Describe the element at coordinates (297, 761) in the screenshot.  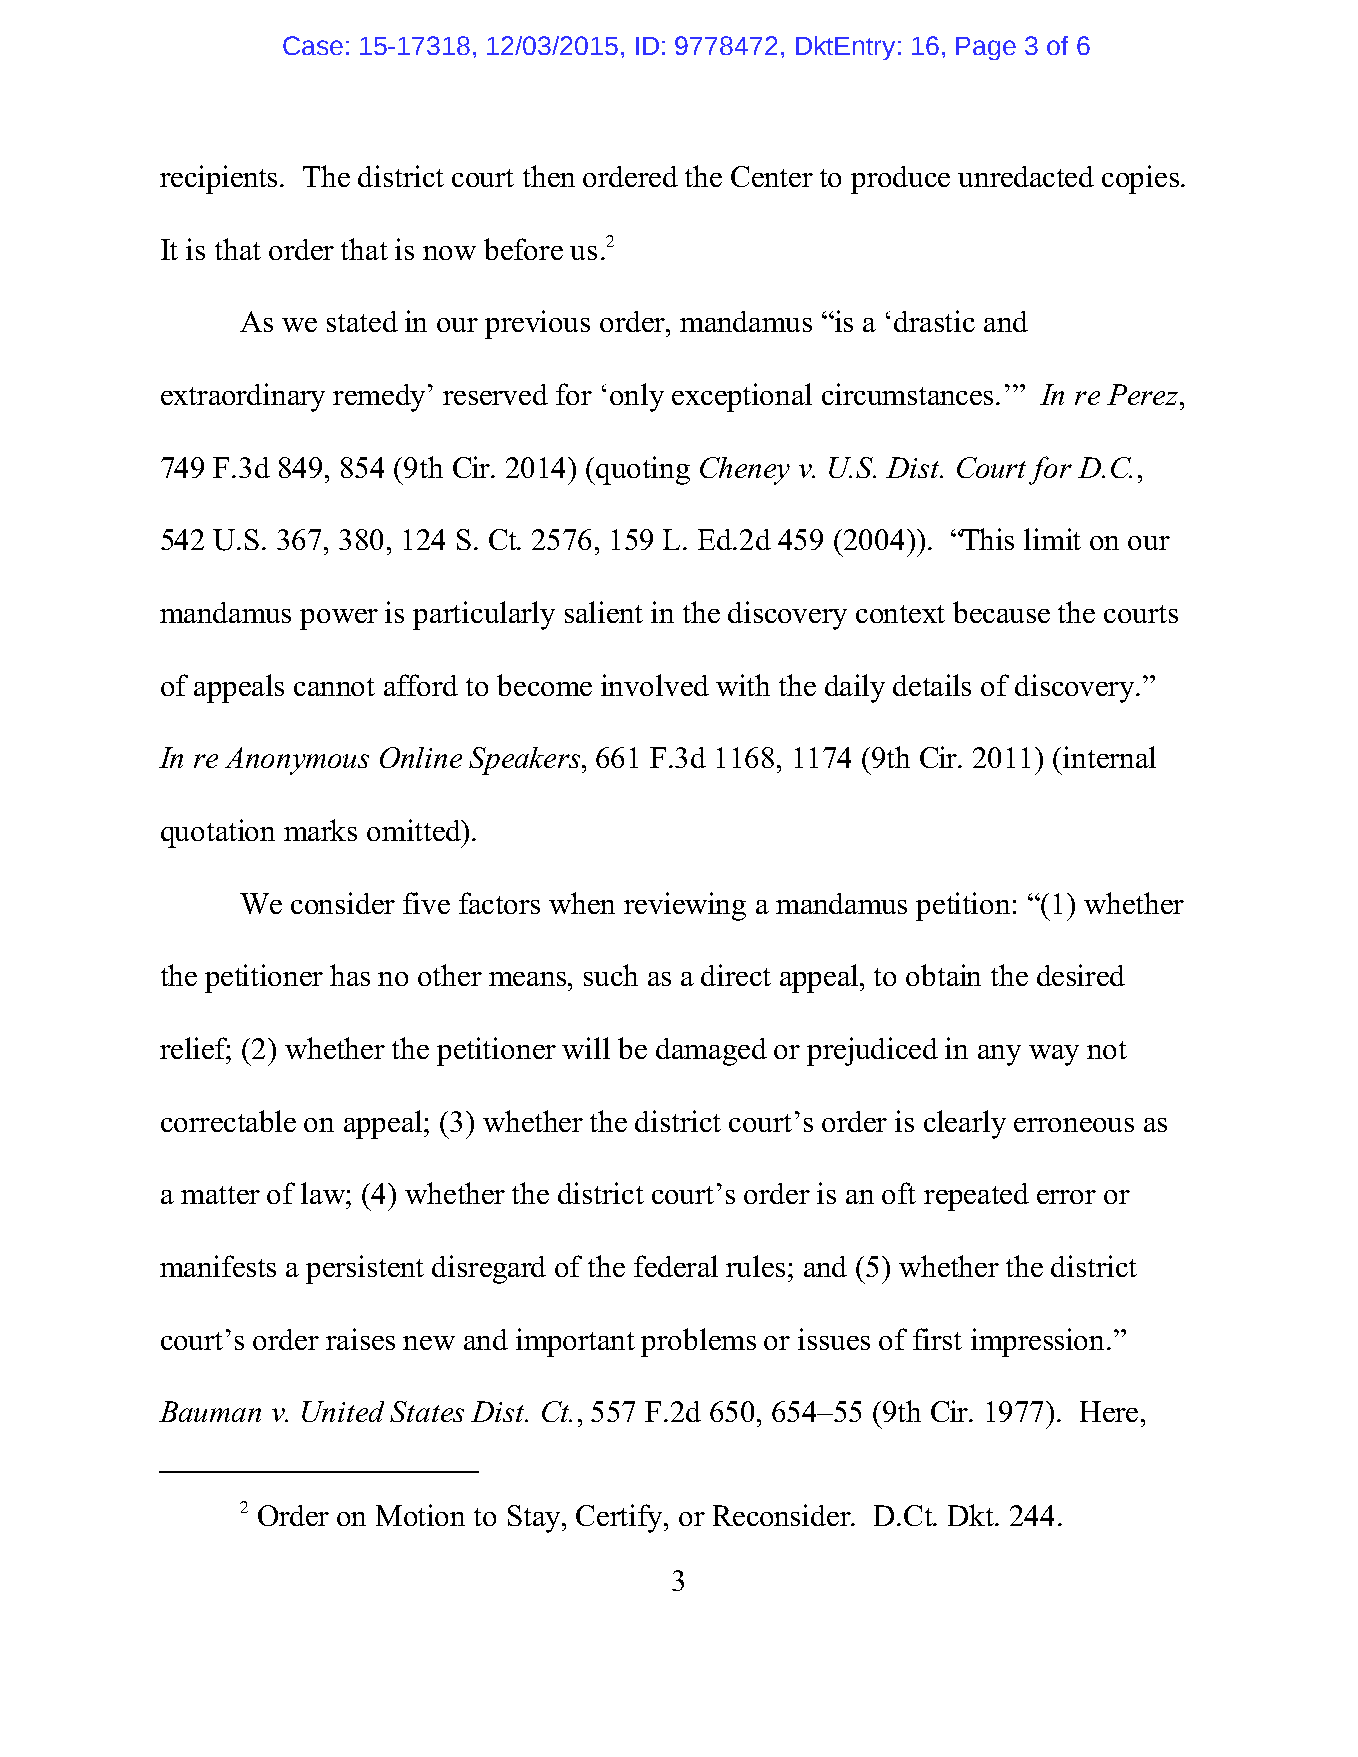
I see `Anonymous` at that location.
